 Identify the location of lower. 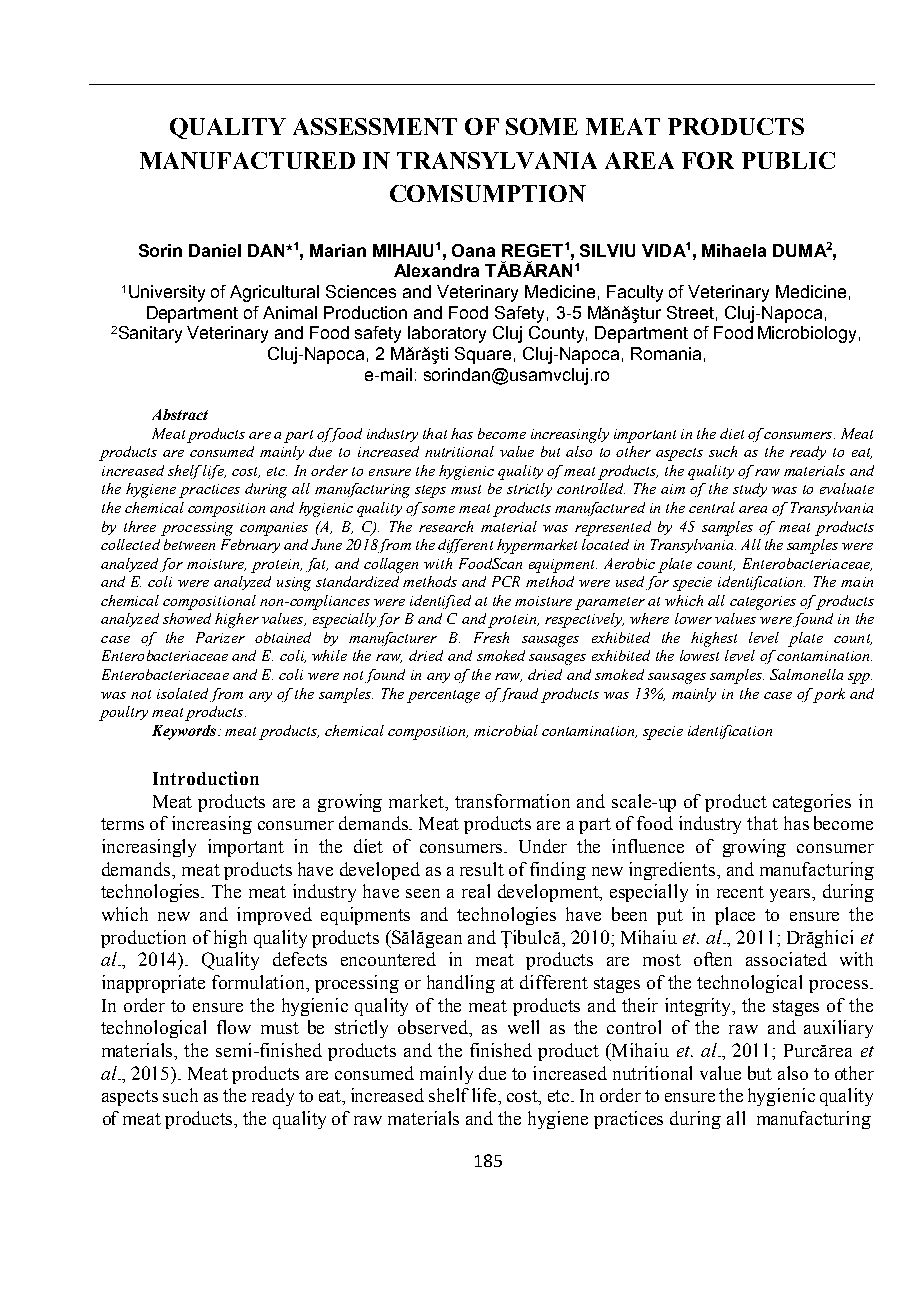
(693, 618).
